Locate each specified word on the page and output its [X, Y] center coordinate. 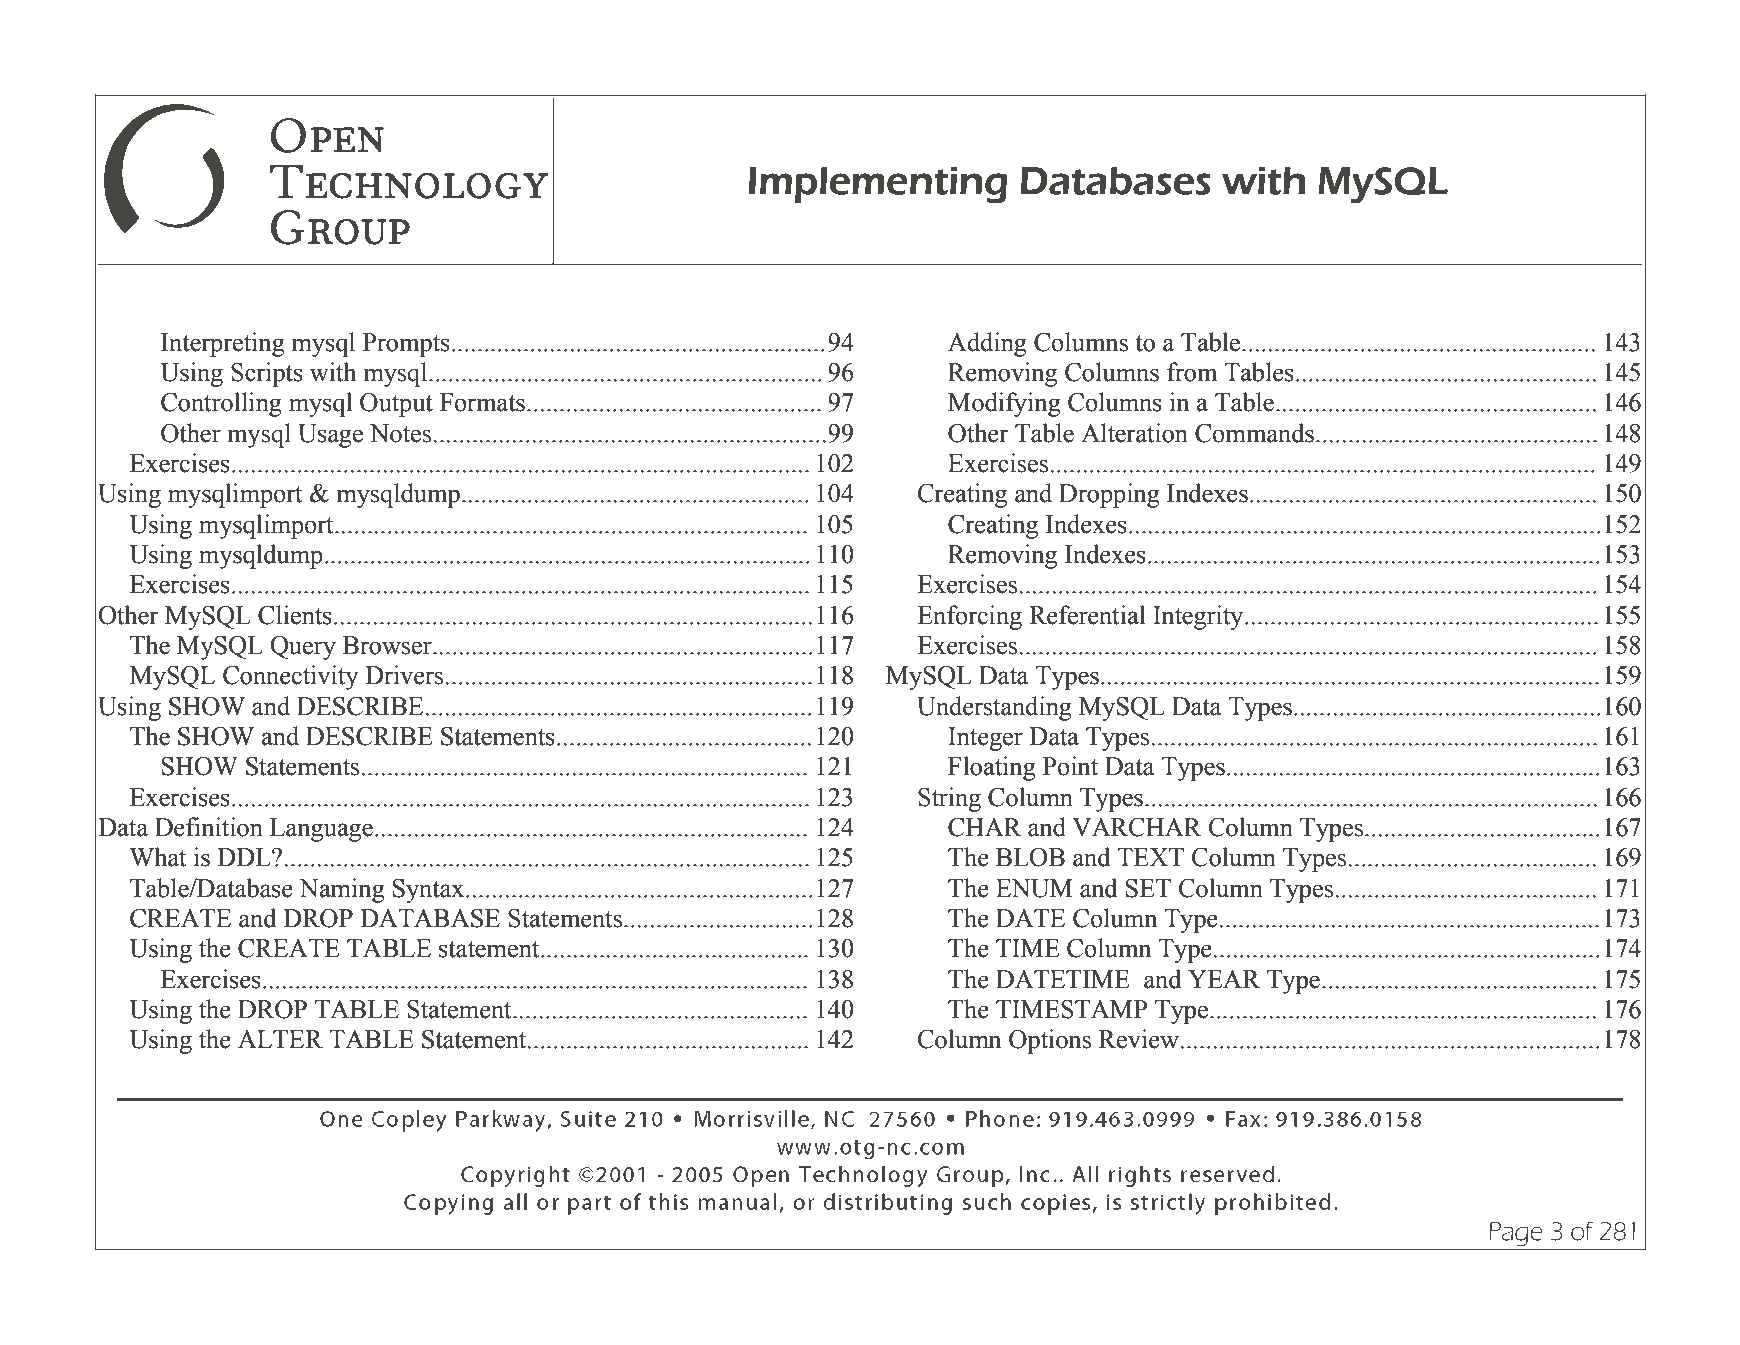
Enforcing [969, 617]
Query [303, 648]
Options [1050, 1041]
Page [1516, 1234]
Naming [342, 890]
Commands [1254, 433]
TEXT [1150, 857]
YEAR [1224, 979]
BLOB [1030, 857]
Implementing [878, 185]
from [1192, 372]
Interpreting [223, 344]
